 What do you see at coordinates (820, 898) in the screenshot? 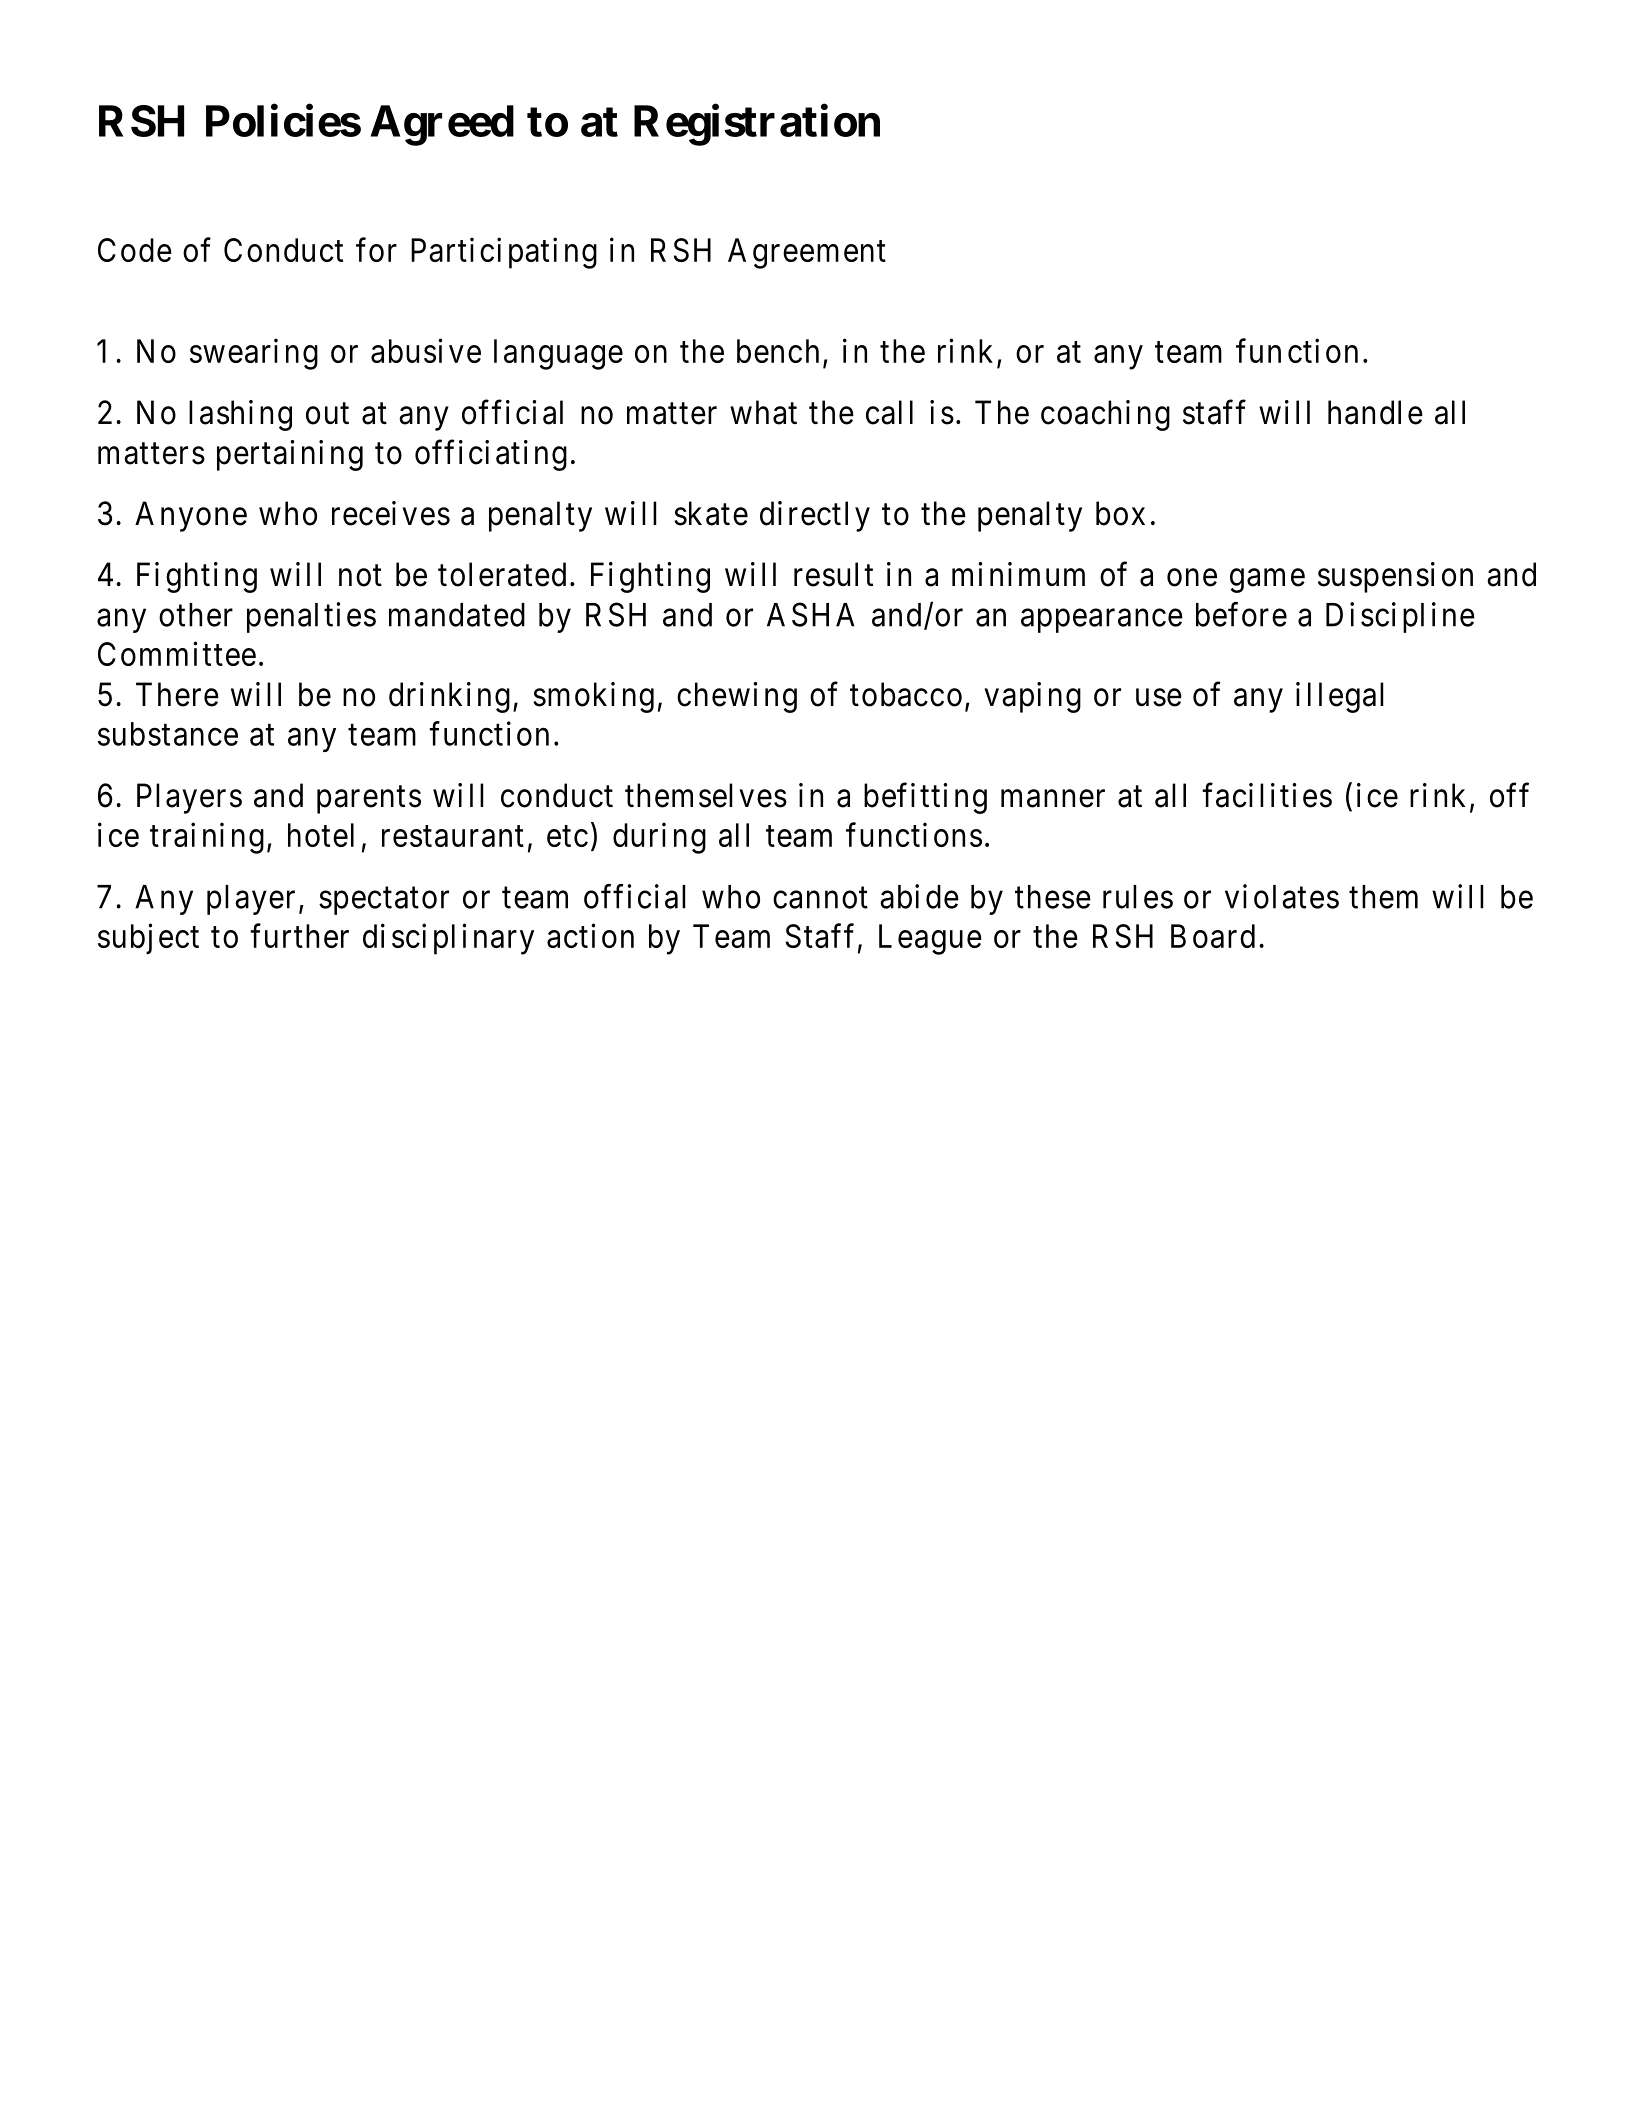
I see `cannot` at bounding box center [820, 898].
